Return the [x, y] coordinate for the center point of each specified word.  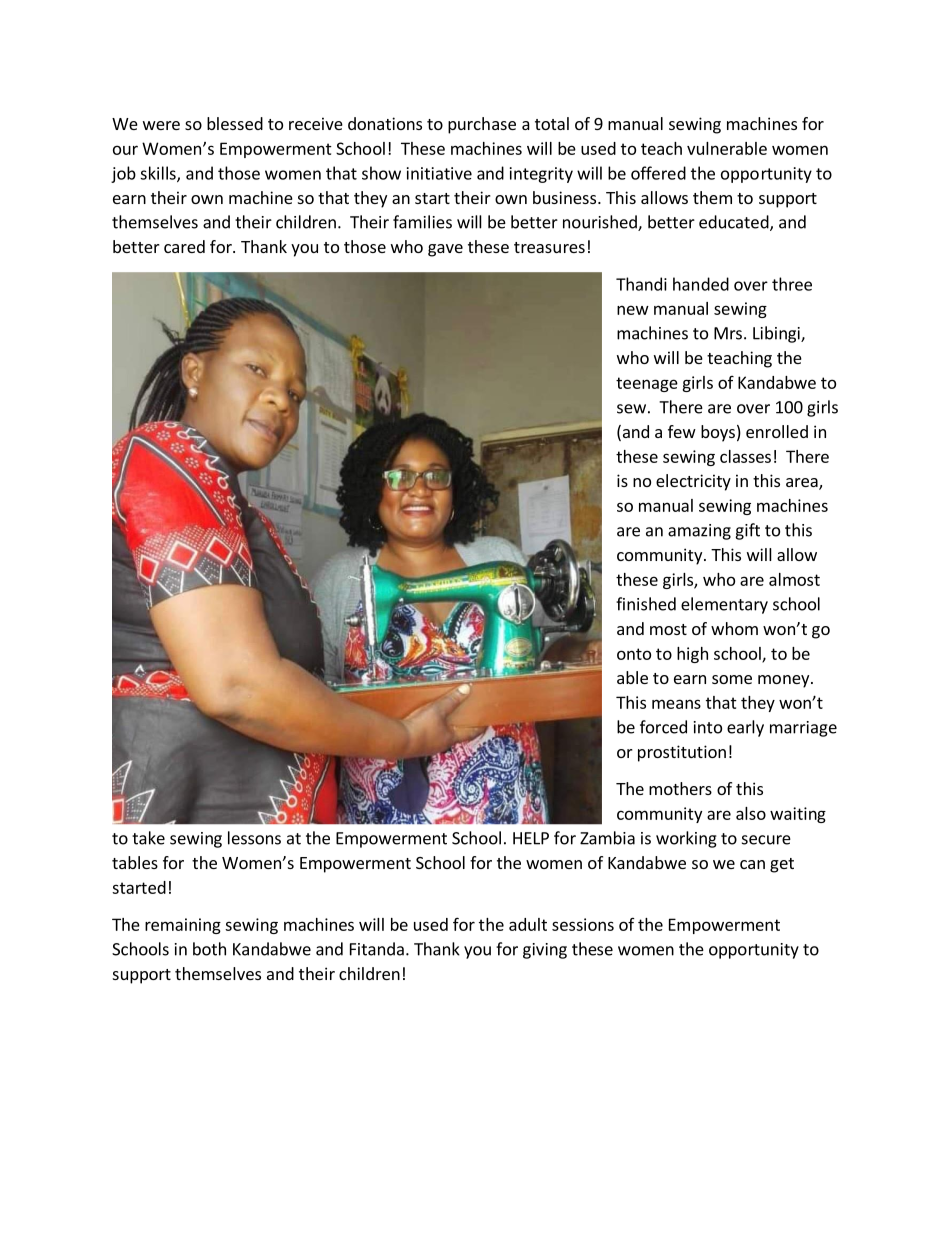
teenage [647, 384]
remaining [183, 926]
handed [701, 284]
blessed [235, 123]
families [422, 222]
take [148, 838]
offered [658, 173]
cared [184, 246]
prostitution [682, 753]
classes [745, 456]
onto [634, 654]
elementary [724, 605]
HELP [531, 838]
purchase [482, 125]
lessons [254, 838]
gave [445, 250]
